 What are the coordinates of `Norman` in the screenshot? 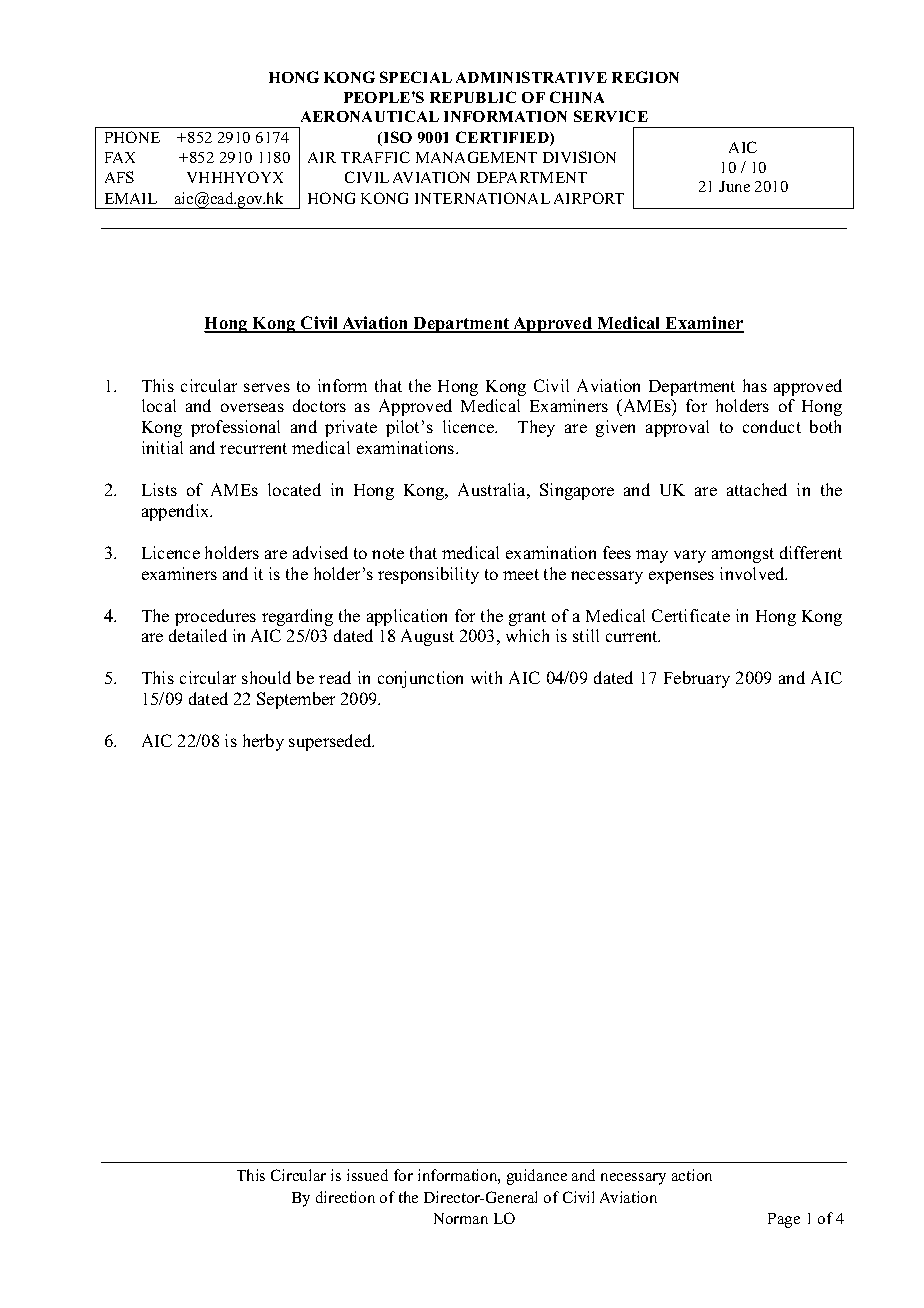 It's located at (461, 1218).
